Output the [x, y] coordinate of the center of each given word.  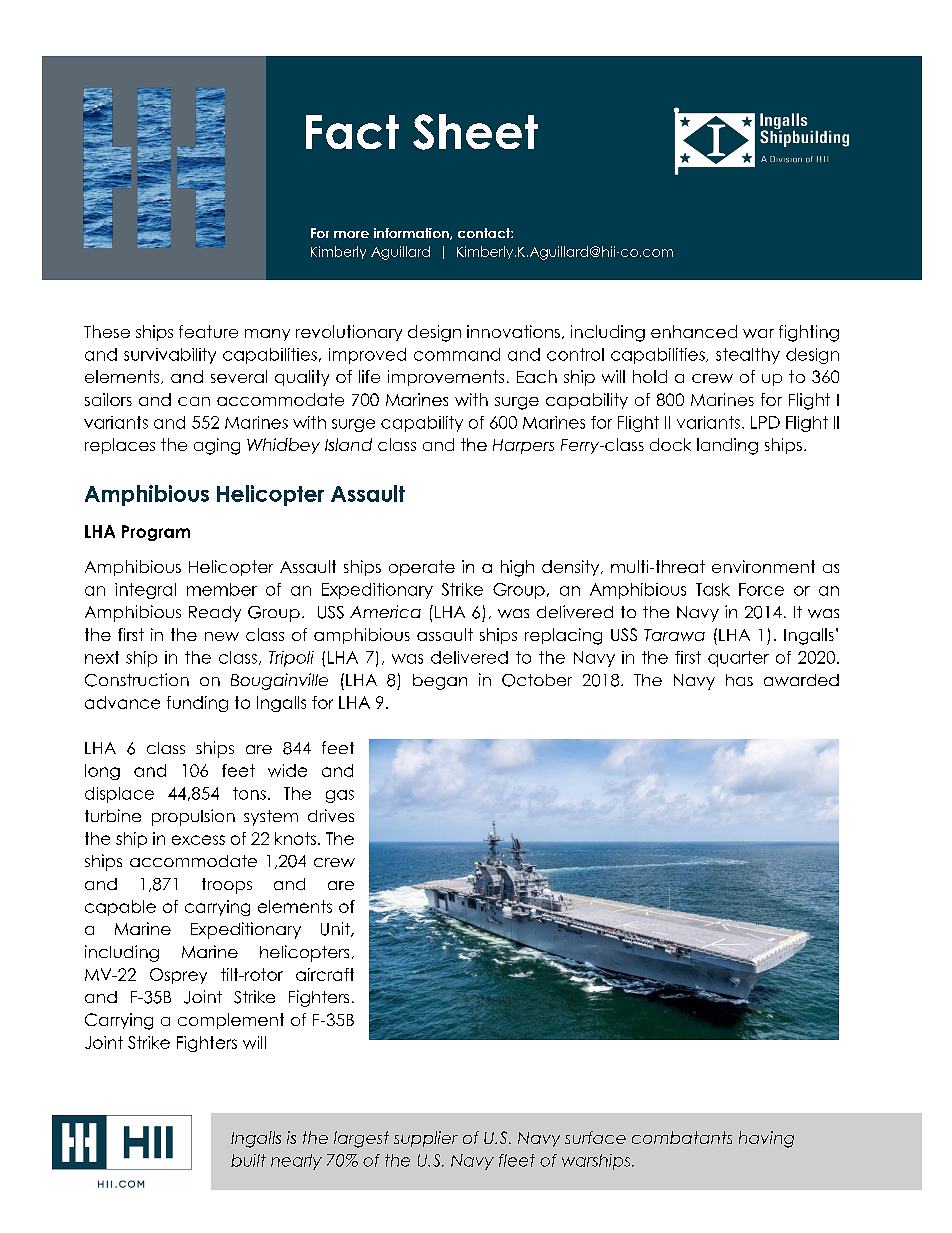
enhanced [694, 331]
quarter [738, 659]
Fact [352, 132]
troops [227, 886]
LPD [765, 422]
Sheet [475, 132]
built [248, 1160]
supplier [426, 1139]
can [194, 401]
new [222, 636]
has [739, 680]
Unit [336, 929]
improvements [446, 378]
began [440, 682]
